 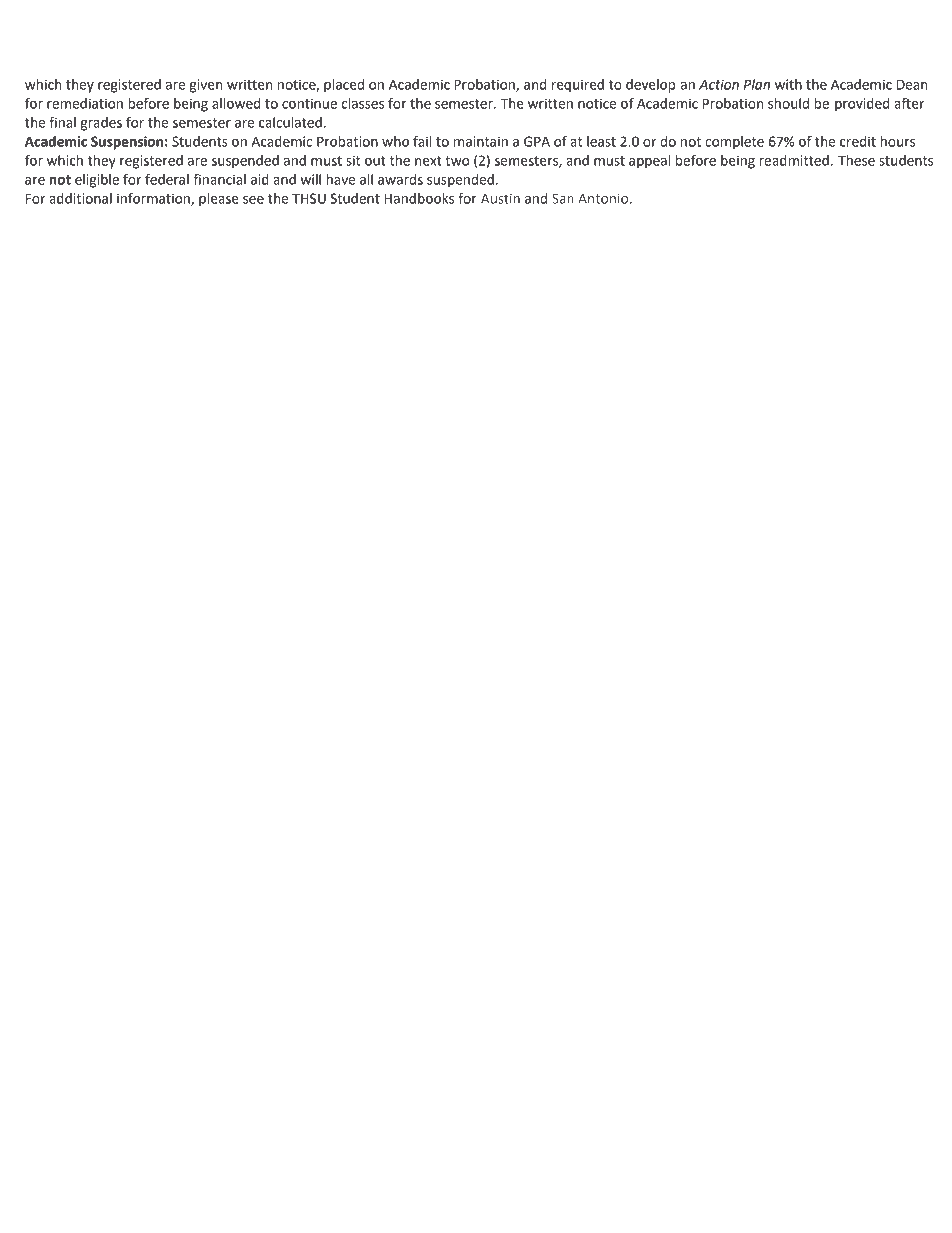 I want to click on Antonio, so click(x=603, y=198).
